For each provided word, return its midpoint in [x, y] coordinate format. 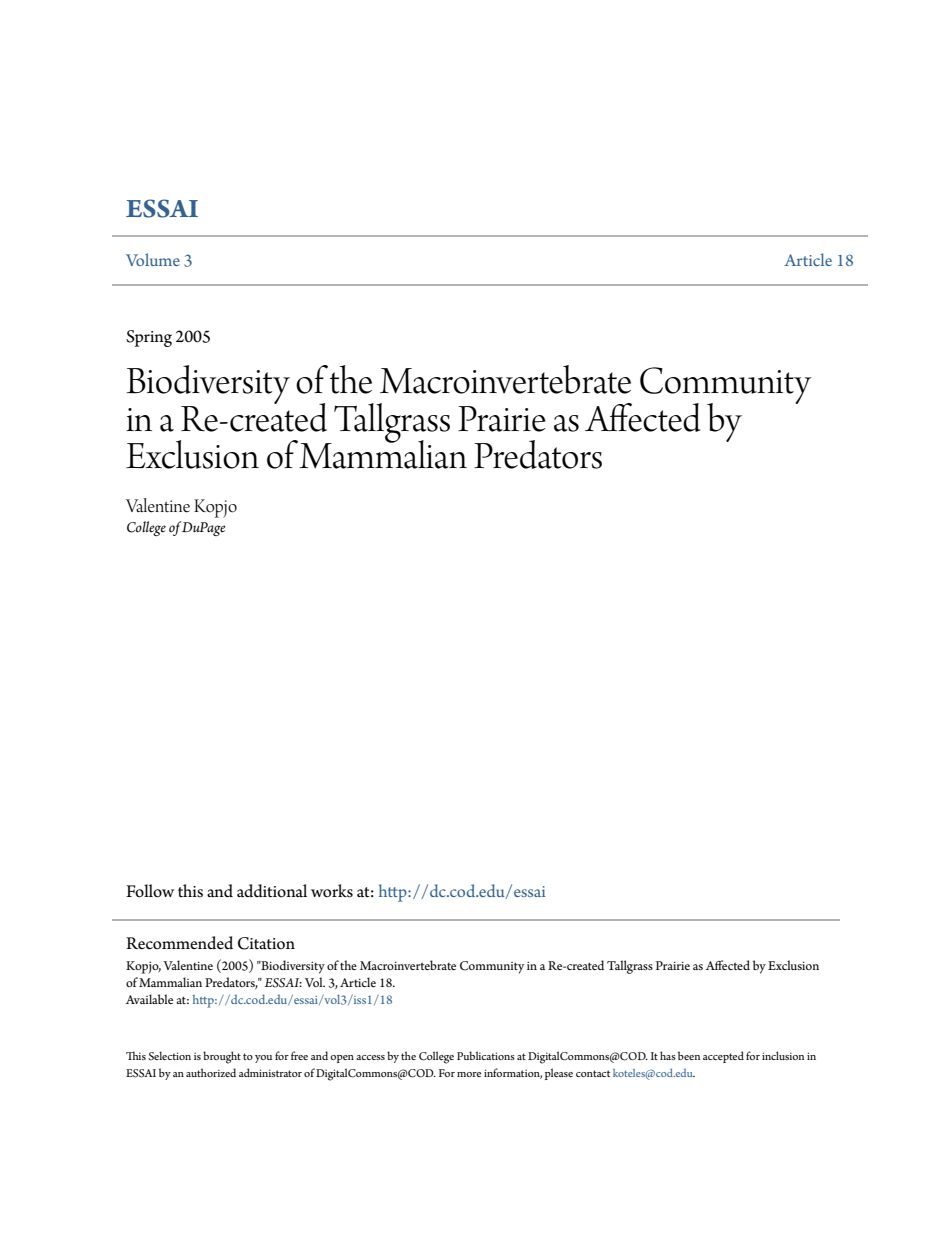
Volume [153, 259]
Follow [150, 891]
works [332, 891]
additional [272, 891]
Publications [486, 1055]
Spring [149, 338]
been [689, 1055]
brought [222, 1057]
